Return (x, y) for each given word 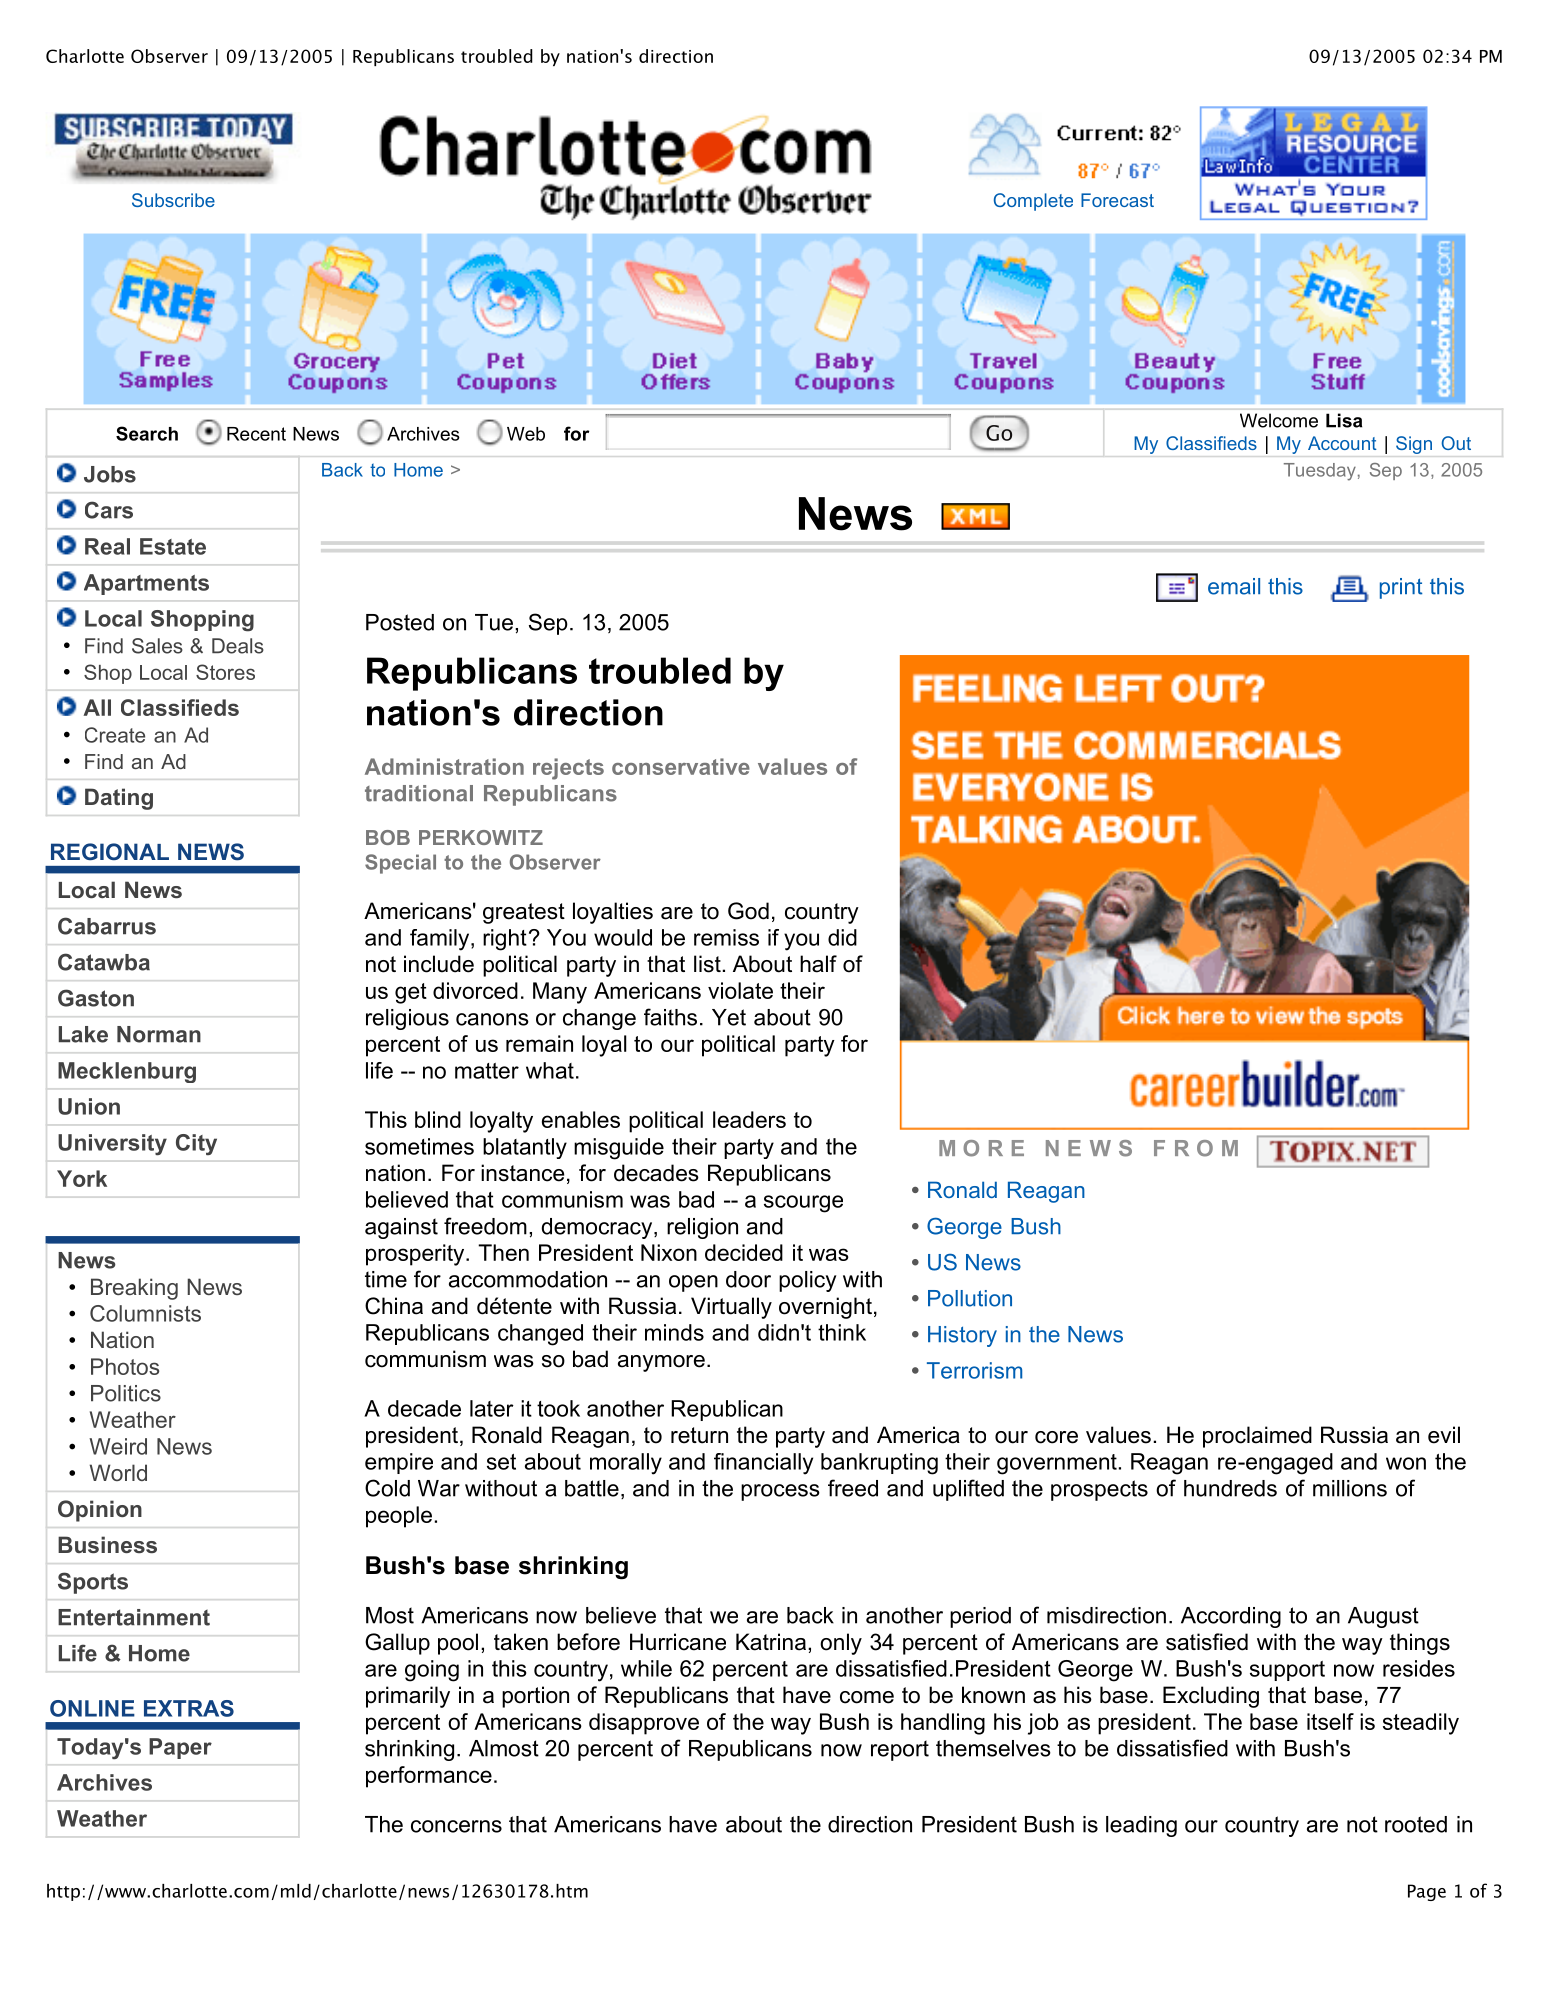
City (196, 1144)
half (818, 964)
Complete (1033, 202)
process (780, 1492)
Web (526, 434)
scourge (803, 1204)
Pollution (970, 1298)
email (1234, 586)
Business (107, 1544)
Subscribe (173, 200)
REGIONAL (110, 851)
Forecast (1117, 200)
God (748, 911)
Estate (173, 546)
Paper (180, 1748)
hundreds (1230, 1488)
